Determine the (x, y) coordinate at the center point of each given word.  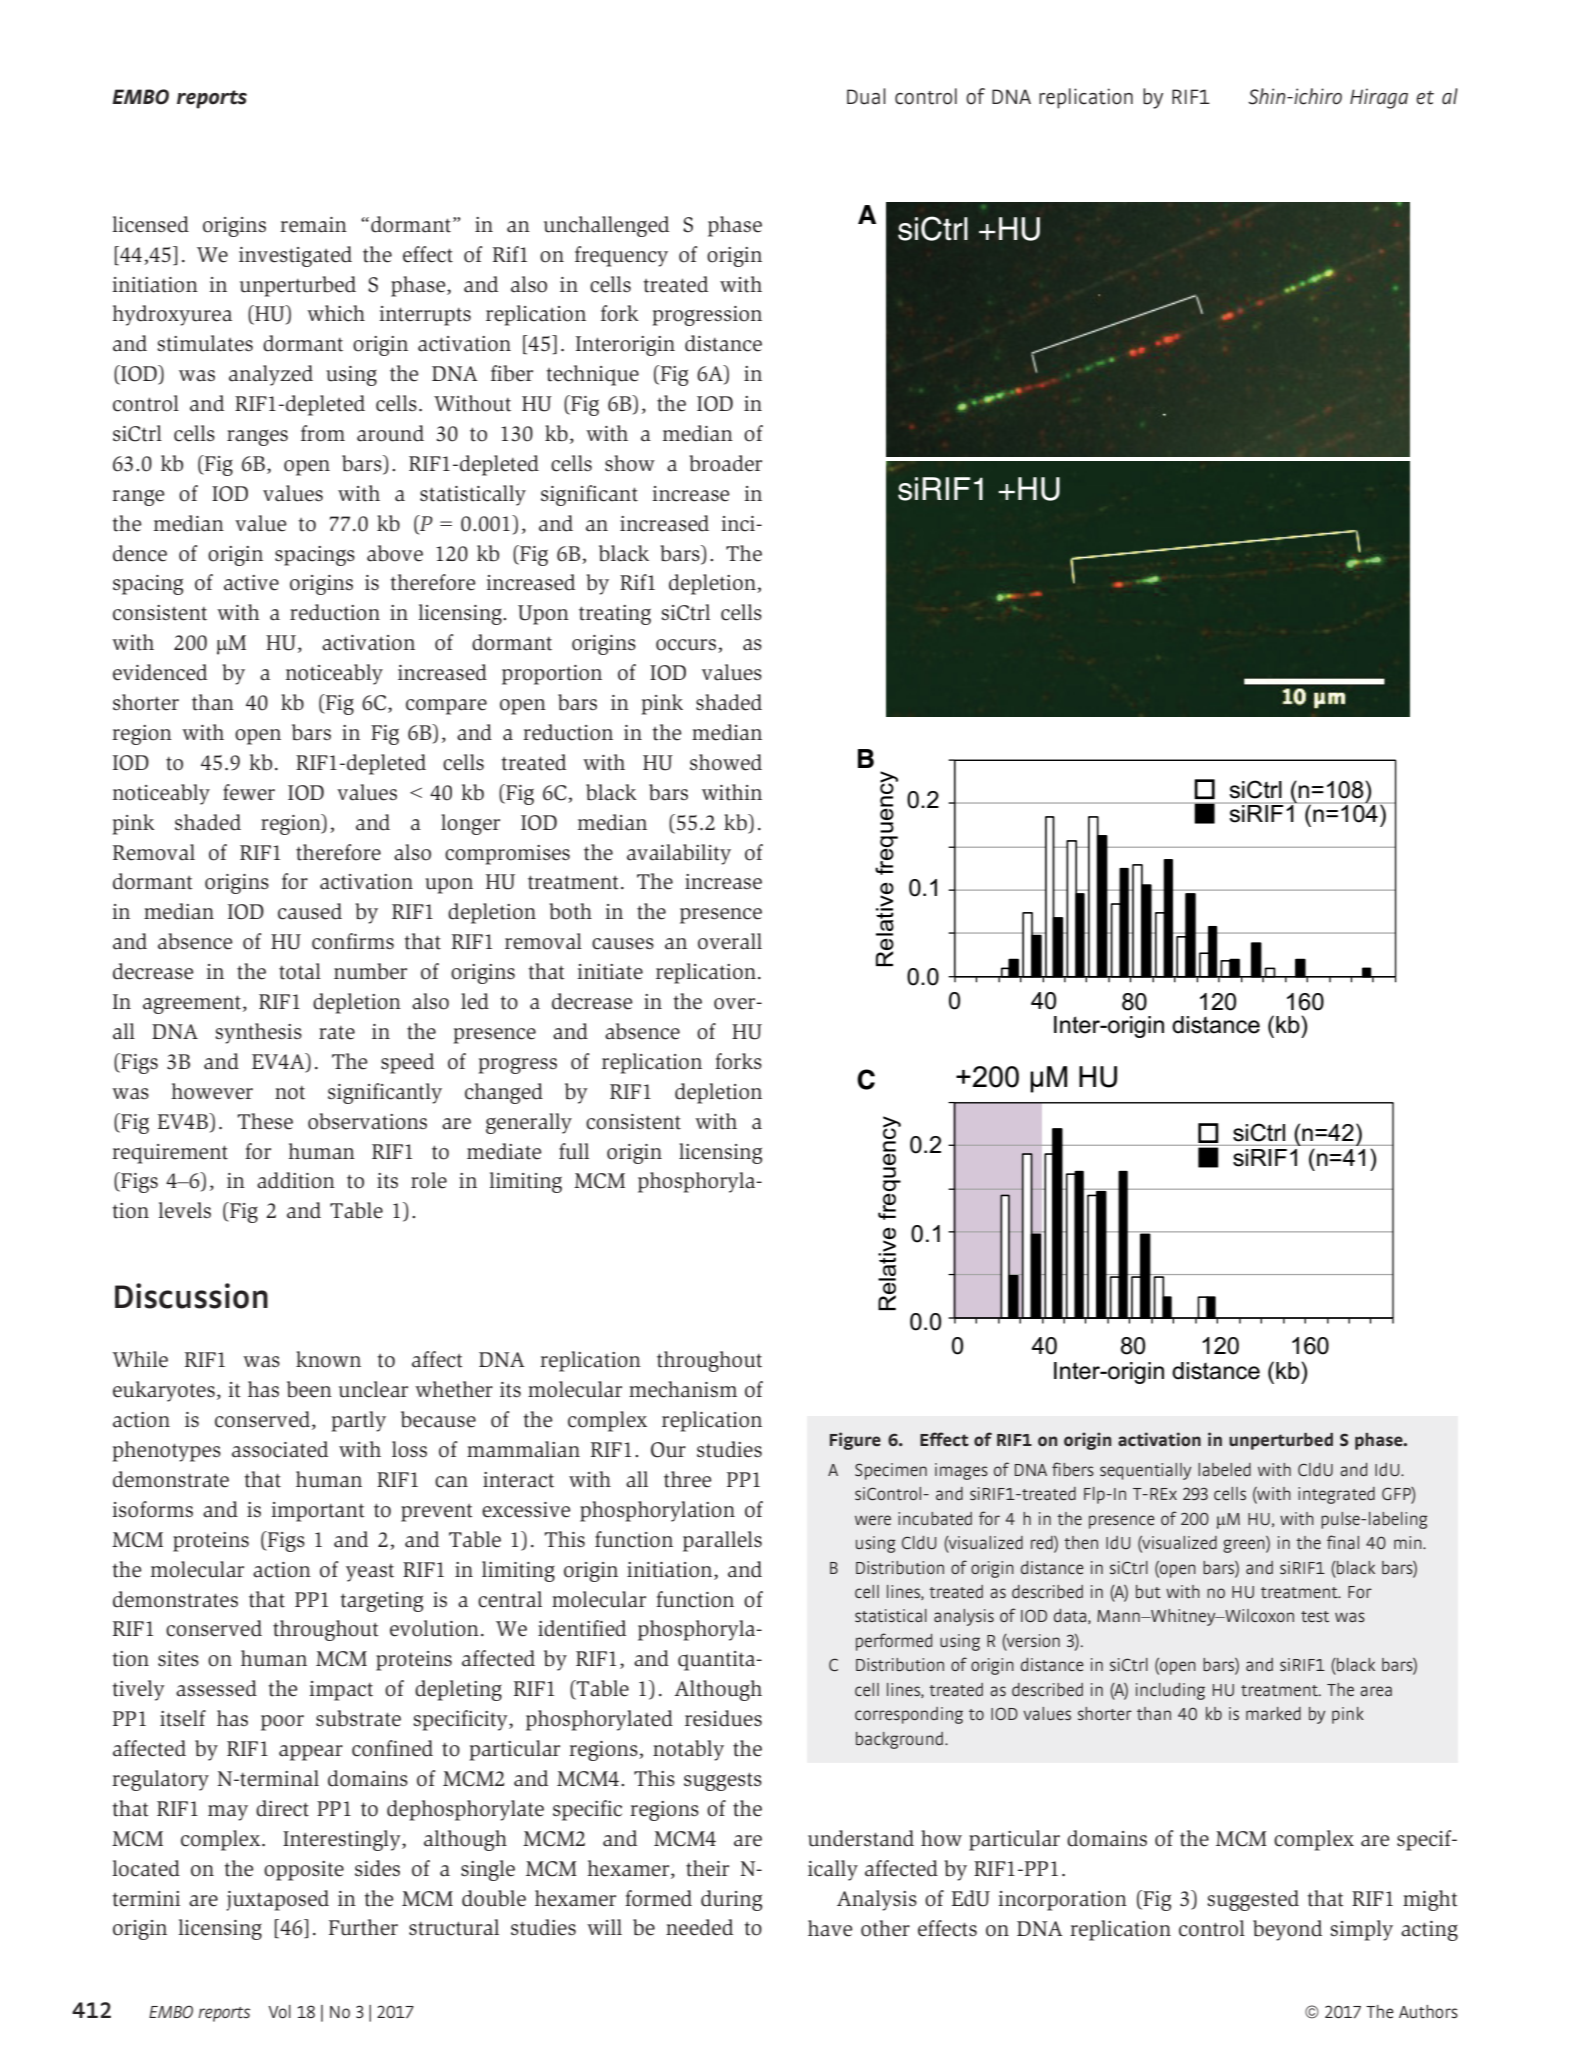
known (328, 1359)
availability (679, 854)
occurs (687, 646)
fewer (249, 792)
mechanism (683, 1389)
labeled (1224, 1469)
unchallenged (606, 226)
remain (313, 225)
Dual (866, 96)
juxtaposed (277, 1900)
